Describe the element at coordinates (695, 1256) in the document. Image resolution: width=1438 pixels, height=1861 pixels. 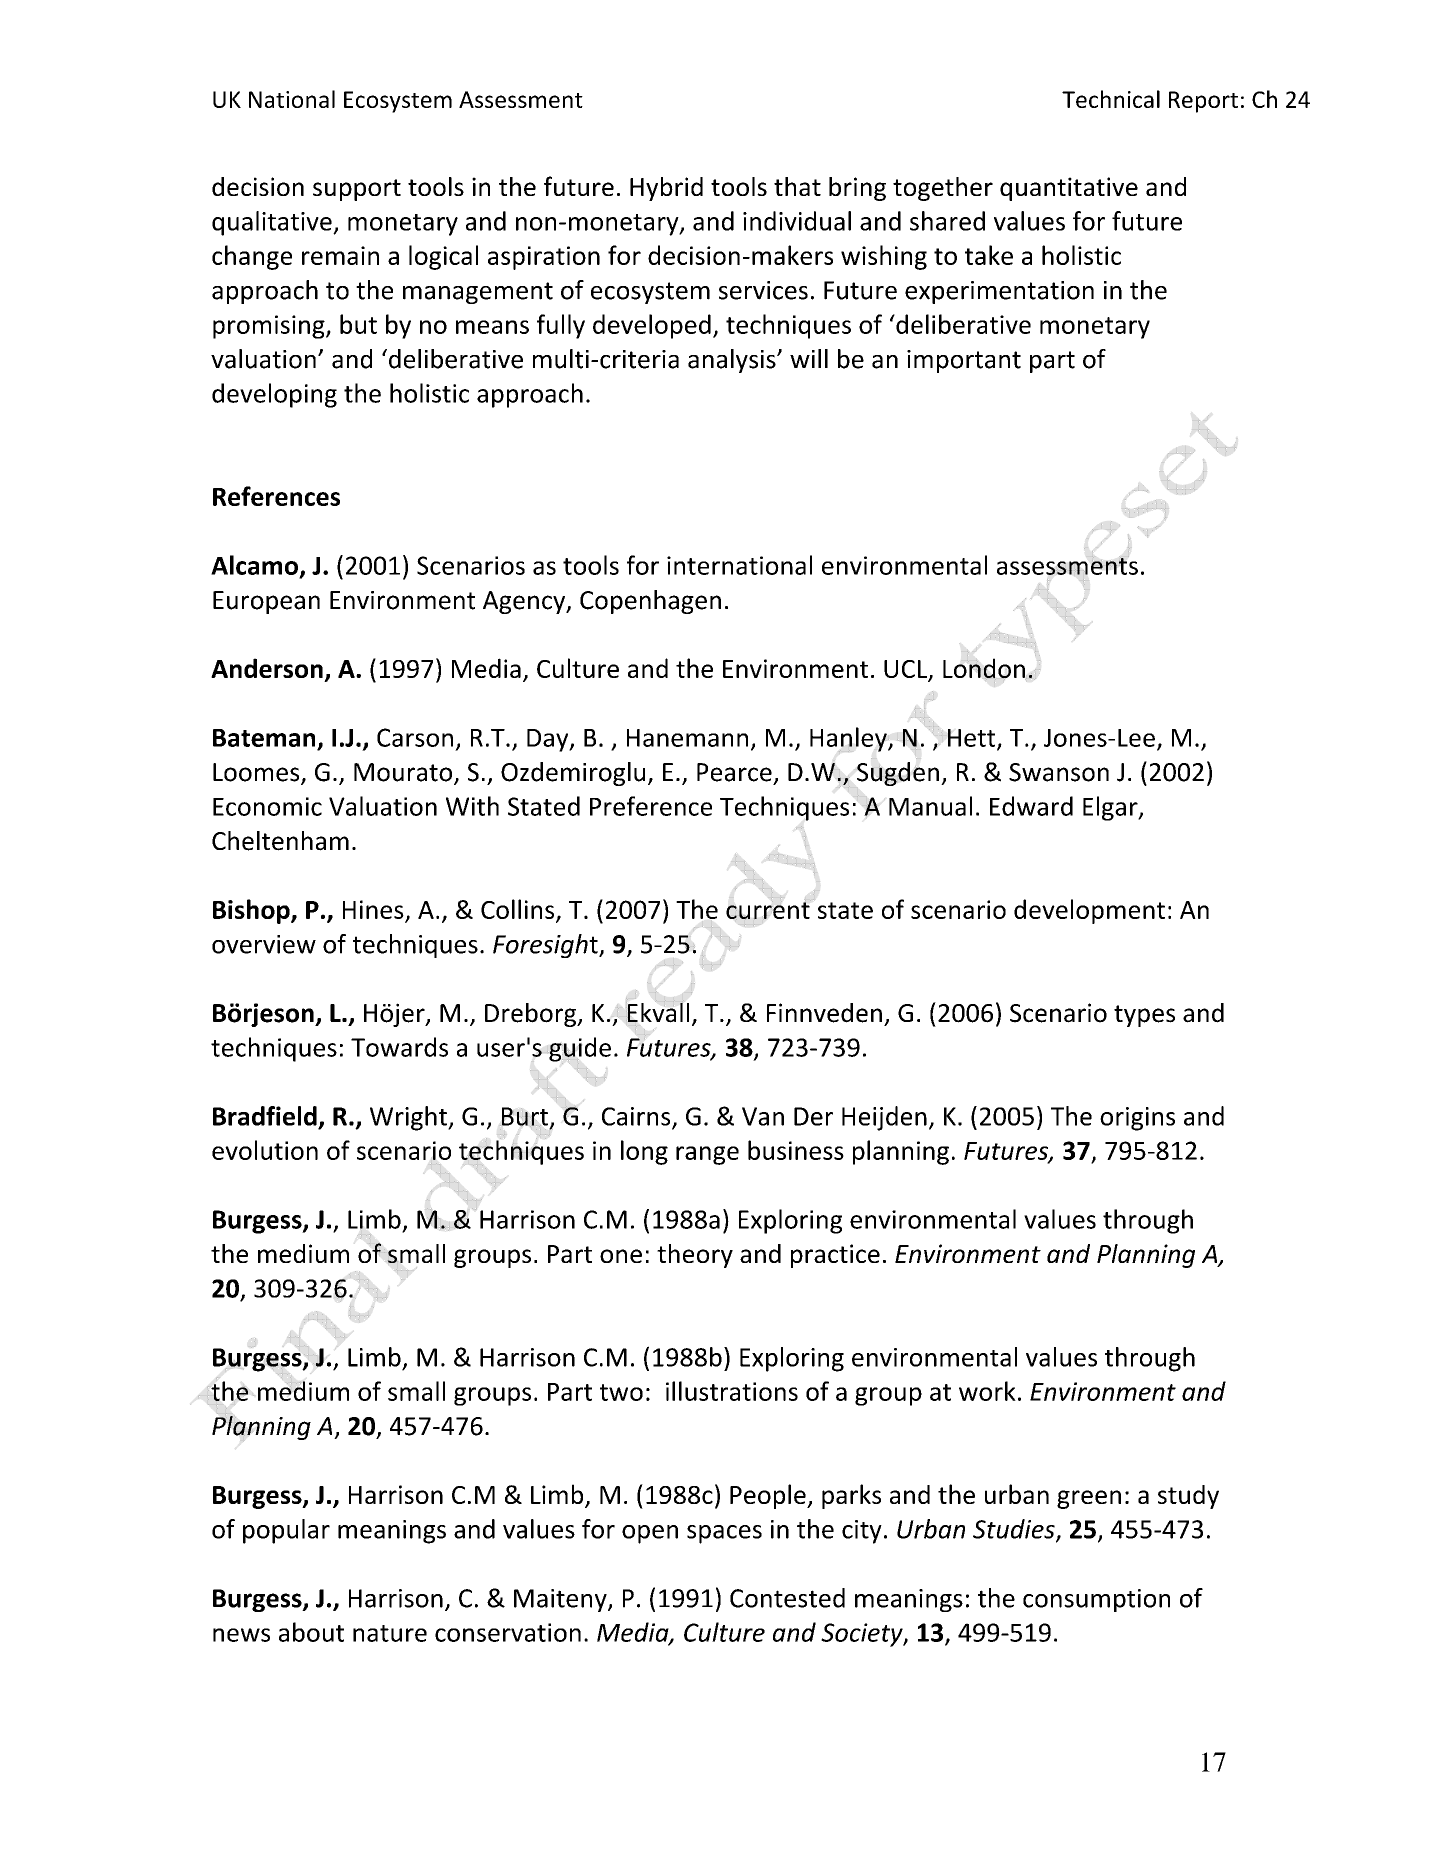
I see `theory` at that location.
